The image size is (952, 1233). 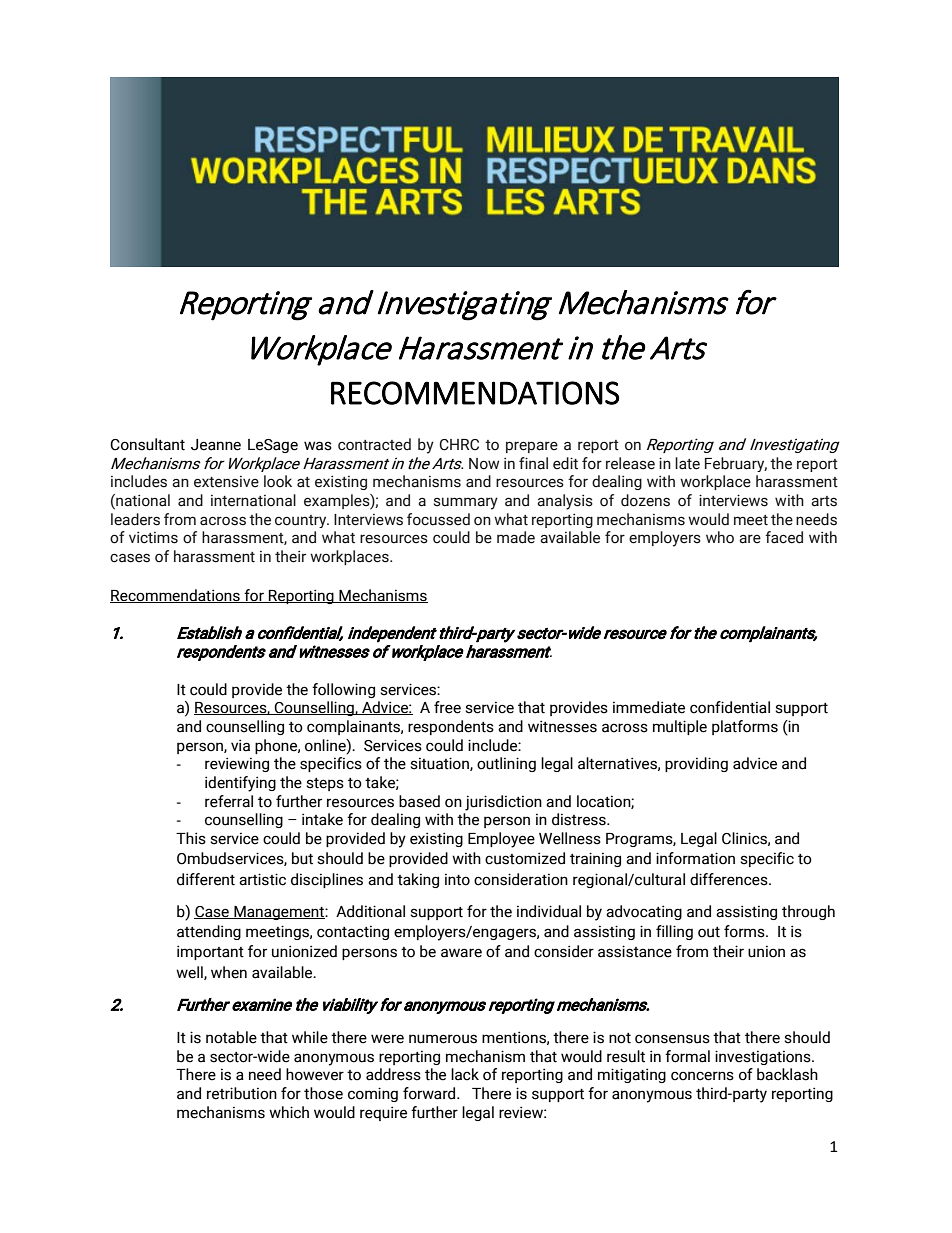 What do you see at coordinates (242, 1093) in the screenshot?
I see `retribution` at bounding box center [242, 1093].
